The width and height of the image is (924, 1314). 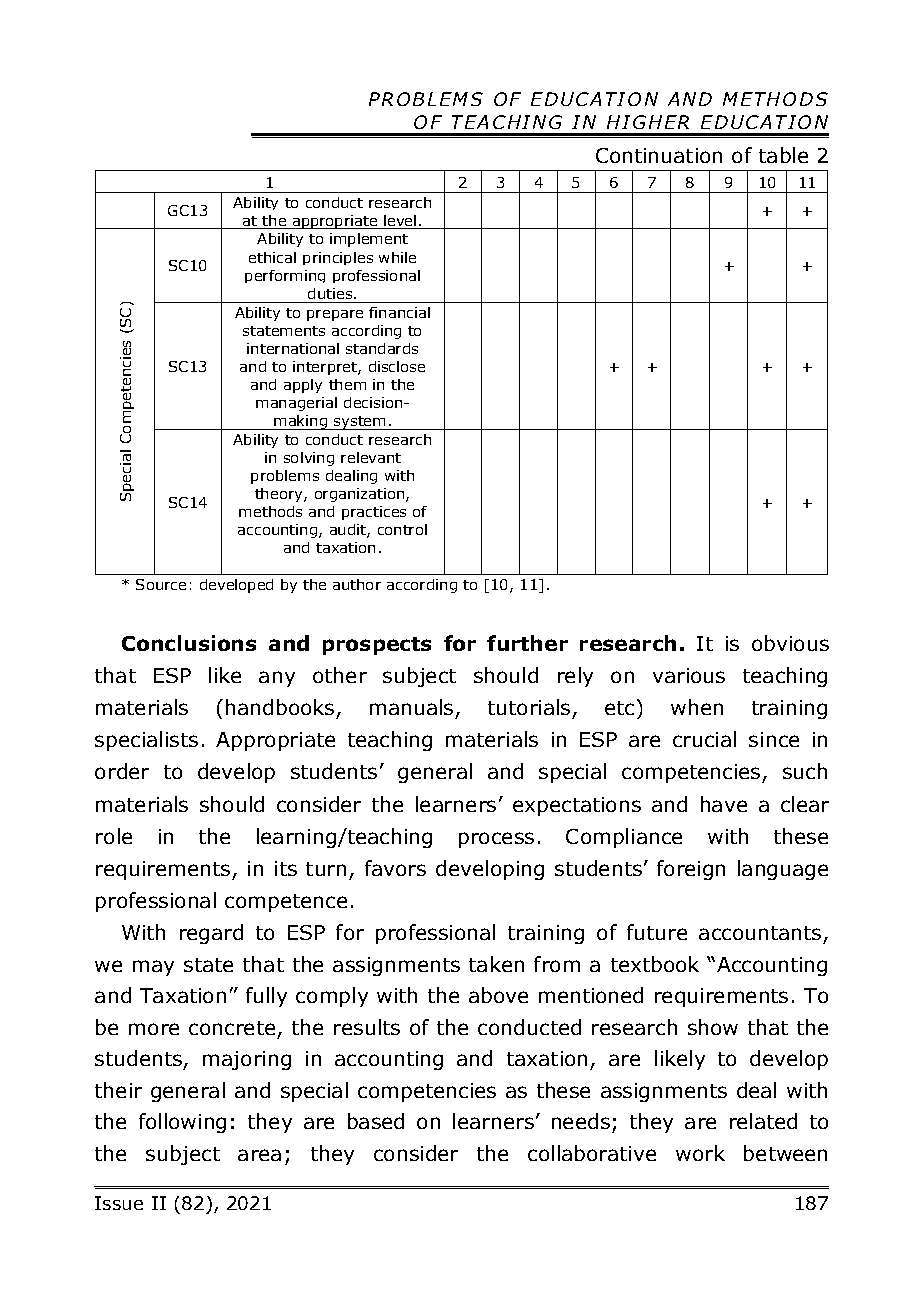 What do you see at coordinates (700, 1153) in the image?
I see `work` at bounding box center [700, 1153].
